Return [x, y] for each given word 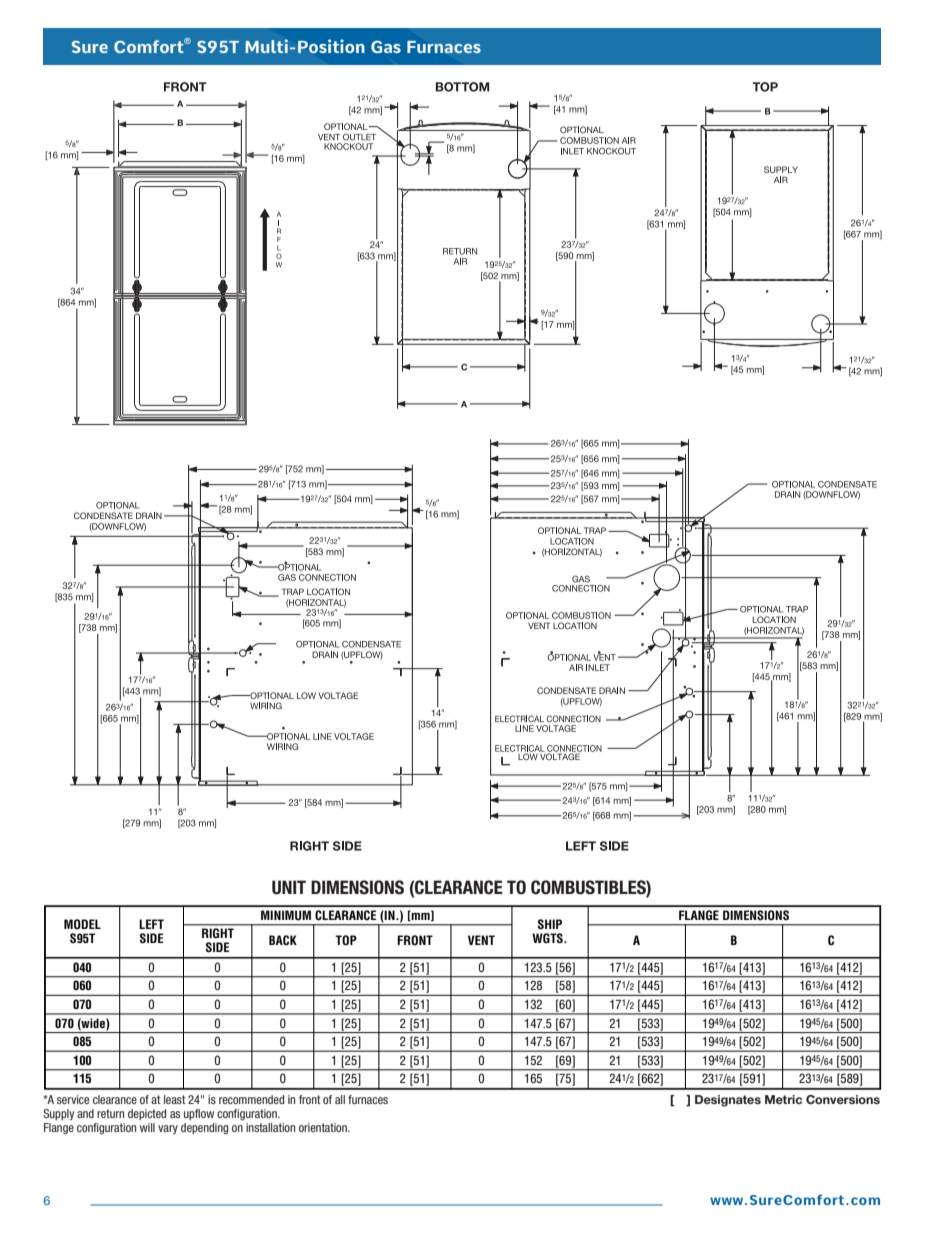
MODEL [82, 924]
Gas [386, 47]
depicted [147, 1114]
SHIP [550, 924]
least [175, 1099]
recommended [251, 1099]
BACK [283, 940]
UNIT [289, 887]
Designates [728, 1101]
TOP [346, 940]
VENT [481, 940]
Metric [783, 1099]
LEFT [151, 924]
